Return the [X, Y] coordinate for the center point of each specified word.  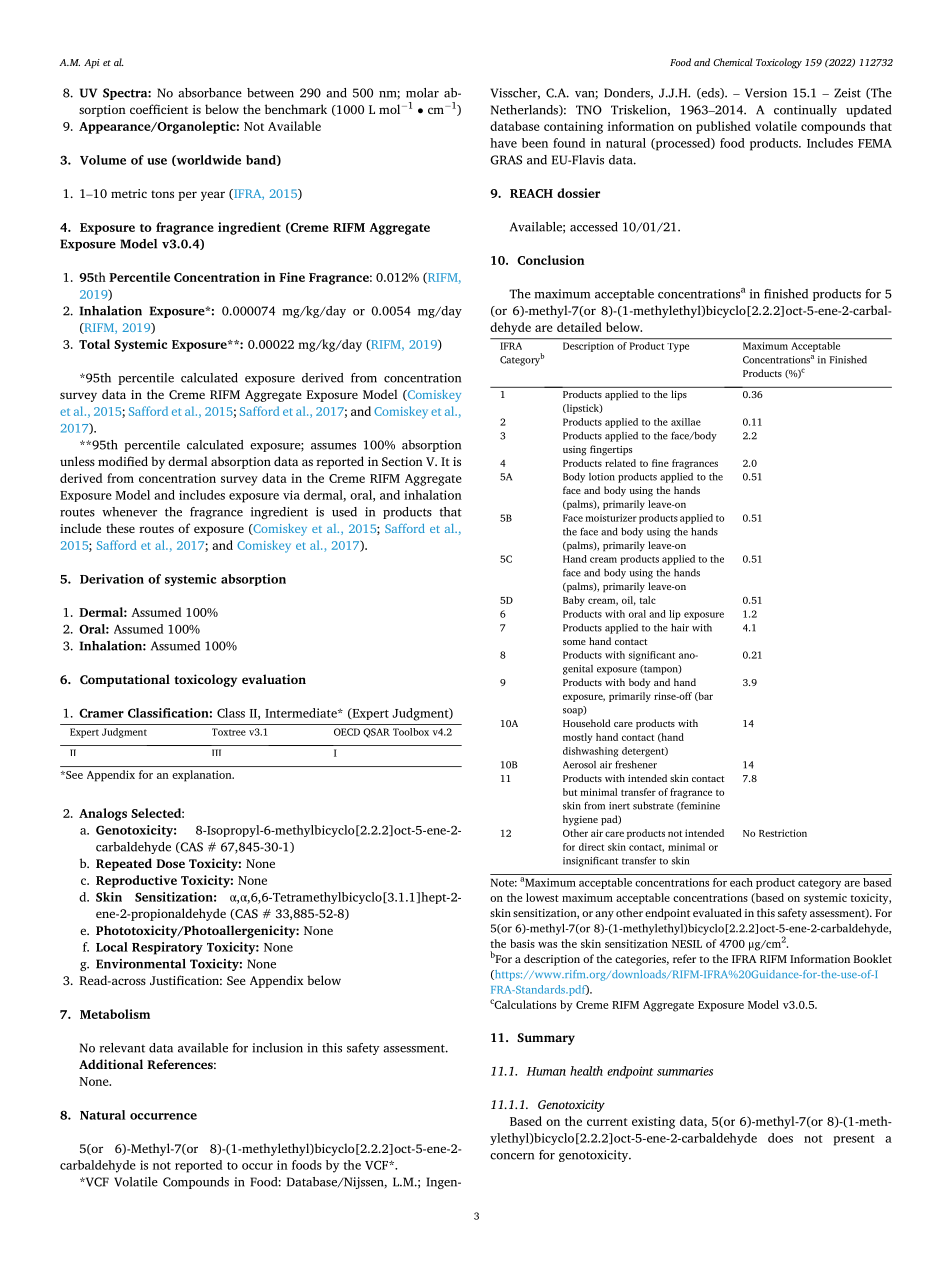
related [620, 463]
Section [402, 461]
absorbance [210, 93]
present [854, 1140]
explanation [203, 776]
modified [123, 461]
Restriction [783, 833]
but [570, 792]
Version [766, 93]
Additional [111, 1064]
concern [512, 1156]
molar [422, 93]
